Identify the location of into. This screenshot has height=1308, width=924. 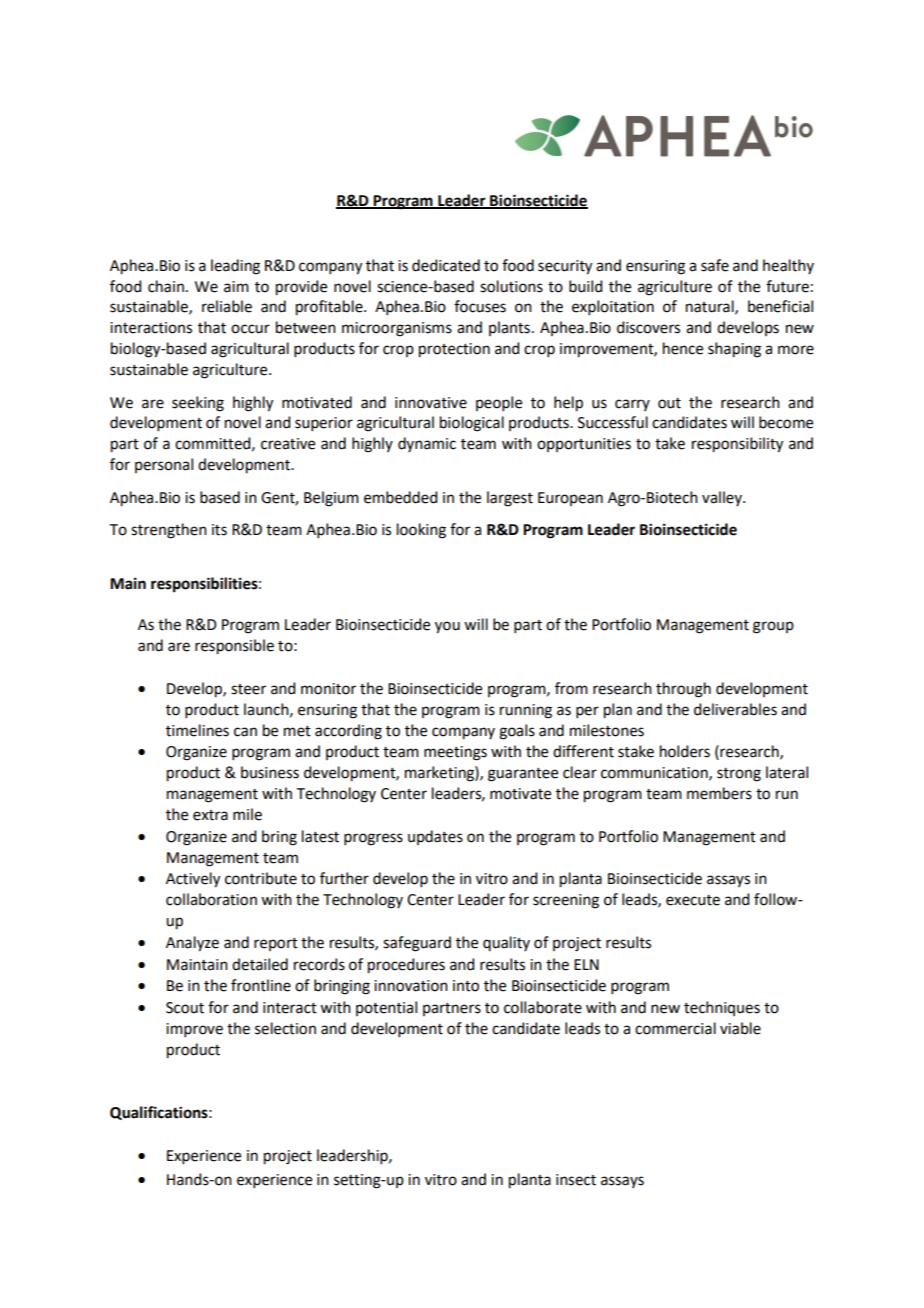
(466, 986).
